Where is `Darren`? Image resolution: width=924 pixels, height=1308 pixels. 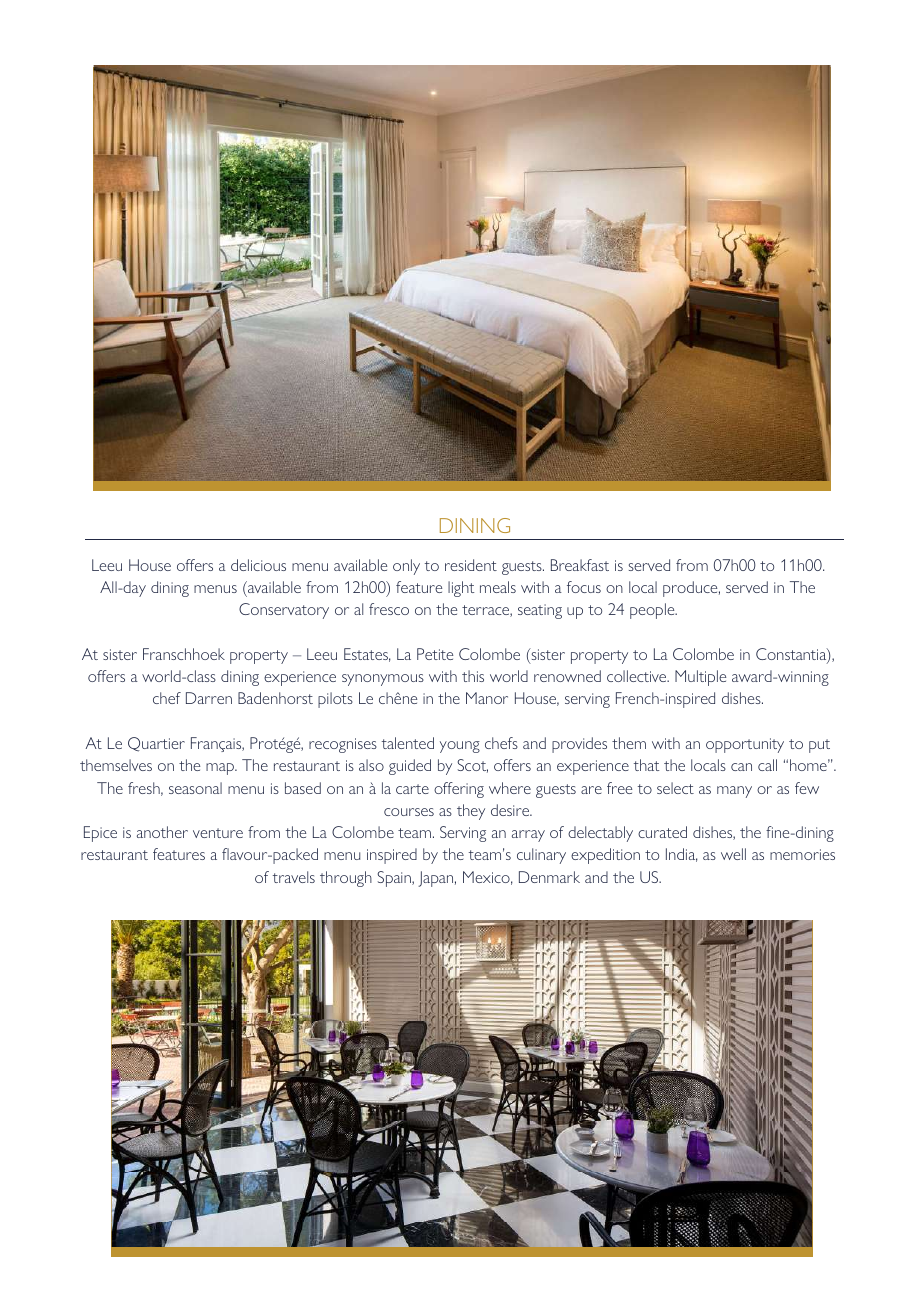 Darren is located at coordinates (209, 698).
